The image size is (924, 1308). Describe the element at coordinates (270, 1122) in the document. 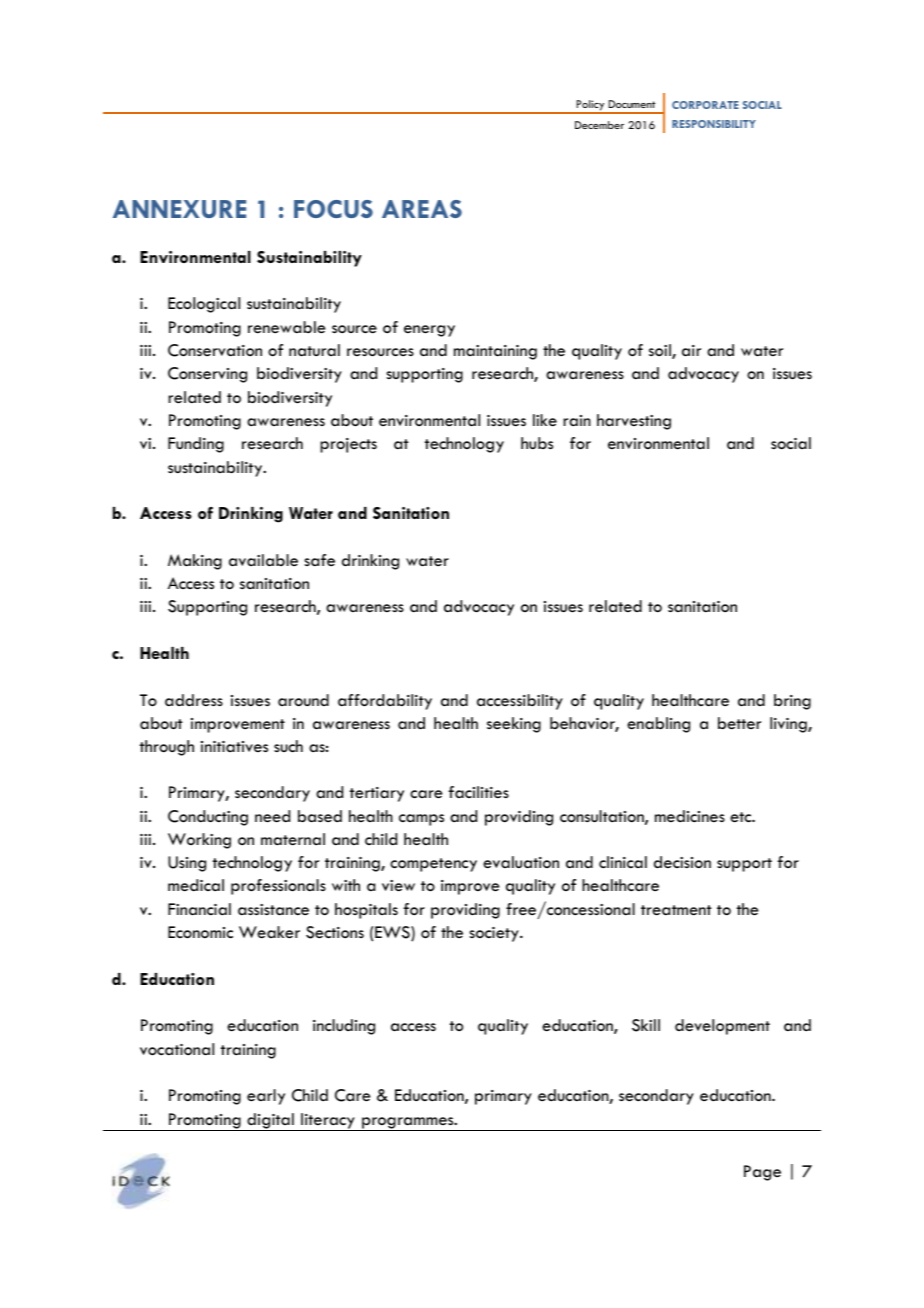

I see `digital` at that location.
